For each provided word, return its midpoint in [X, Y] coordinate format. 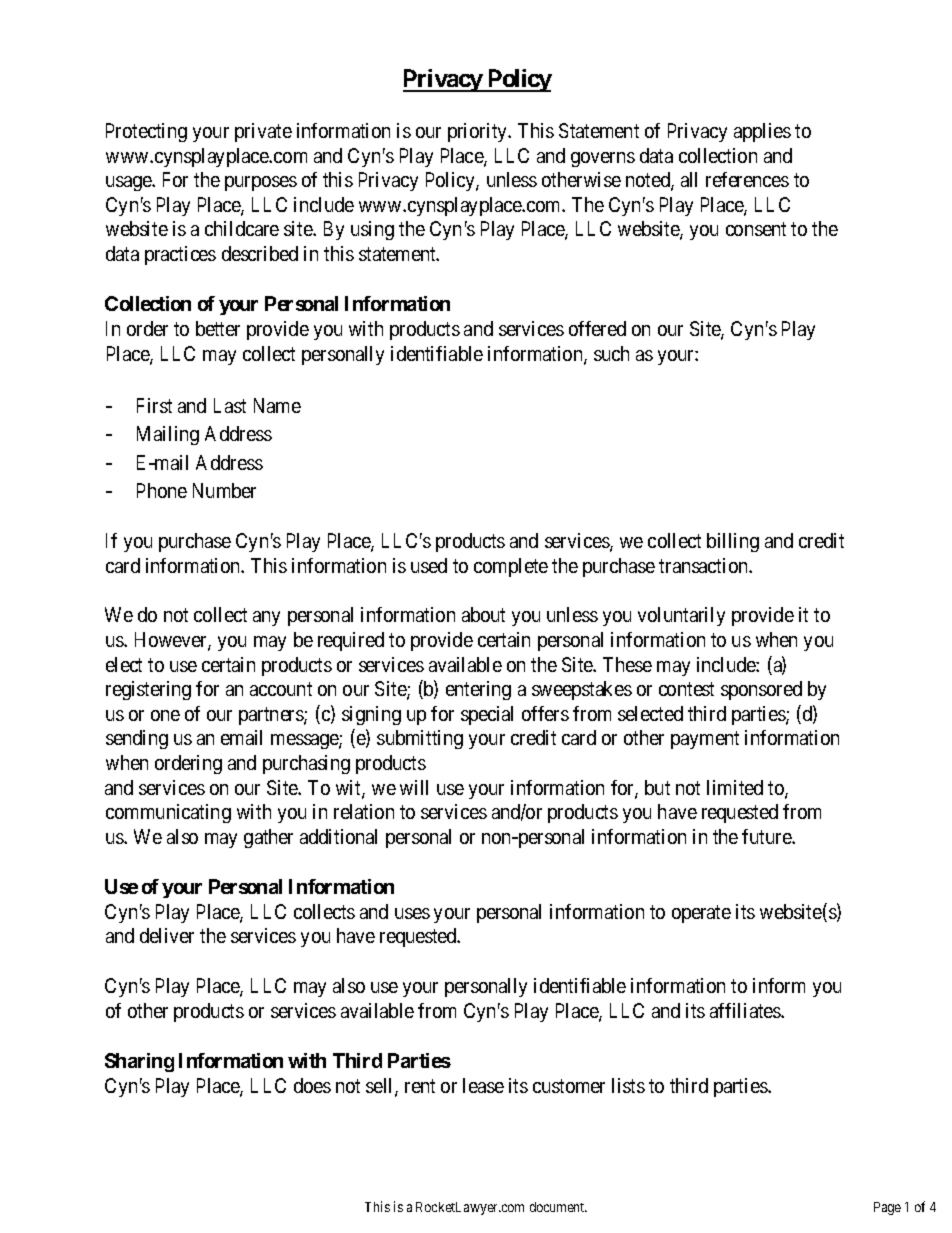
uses [412, 913]
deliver [167, 935]
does [312, 1085]
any [266, 618]
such [611, 353]
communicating [168, 813]
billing [733, 542]
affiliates [746, 1010]
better [218, 328]
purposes [261, 183]
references [747, 179]
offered [597, 328]
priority [479, 132]
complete [511, 567]
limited [735, 787]
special [487, 715]
